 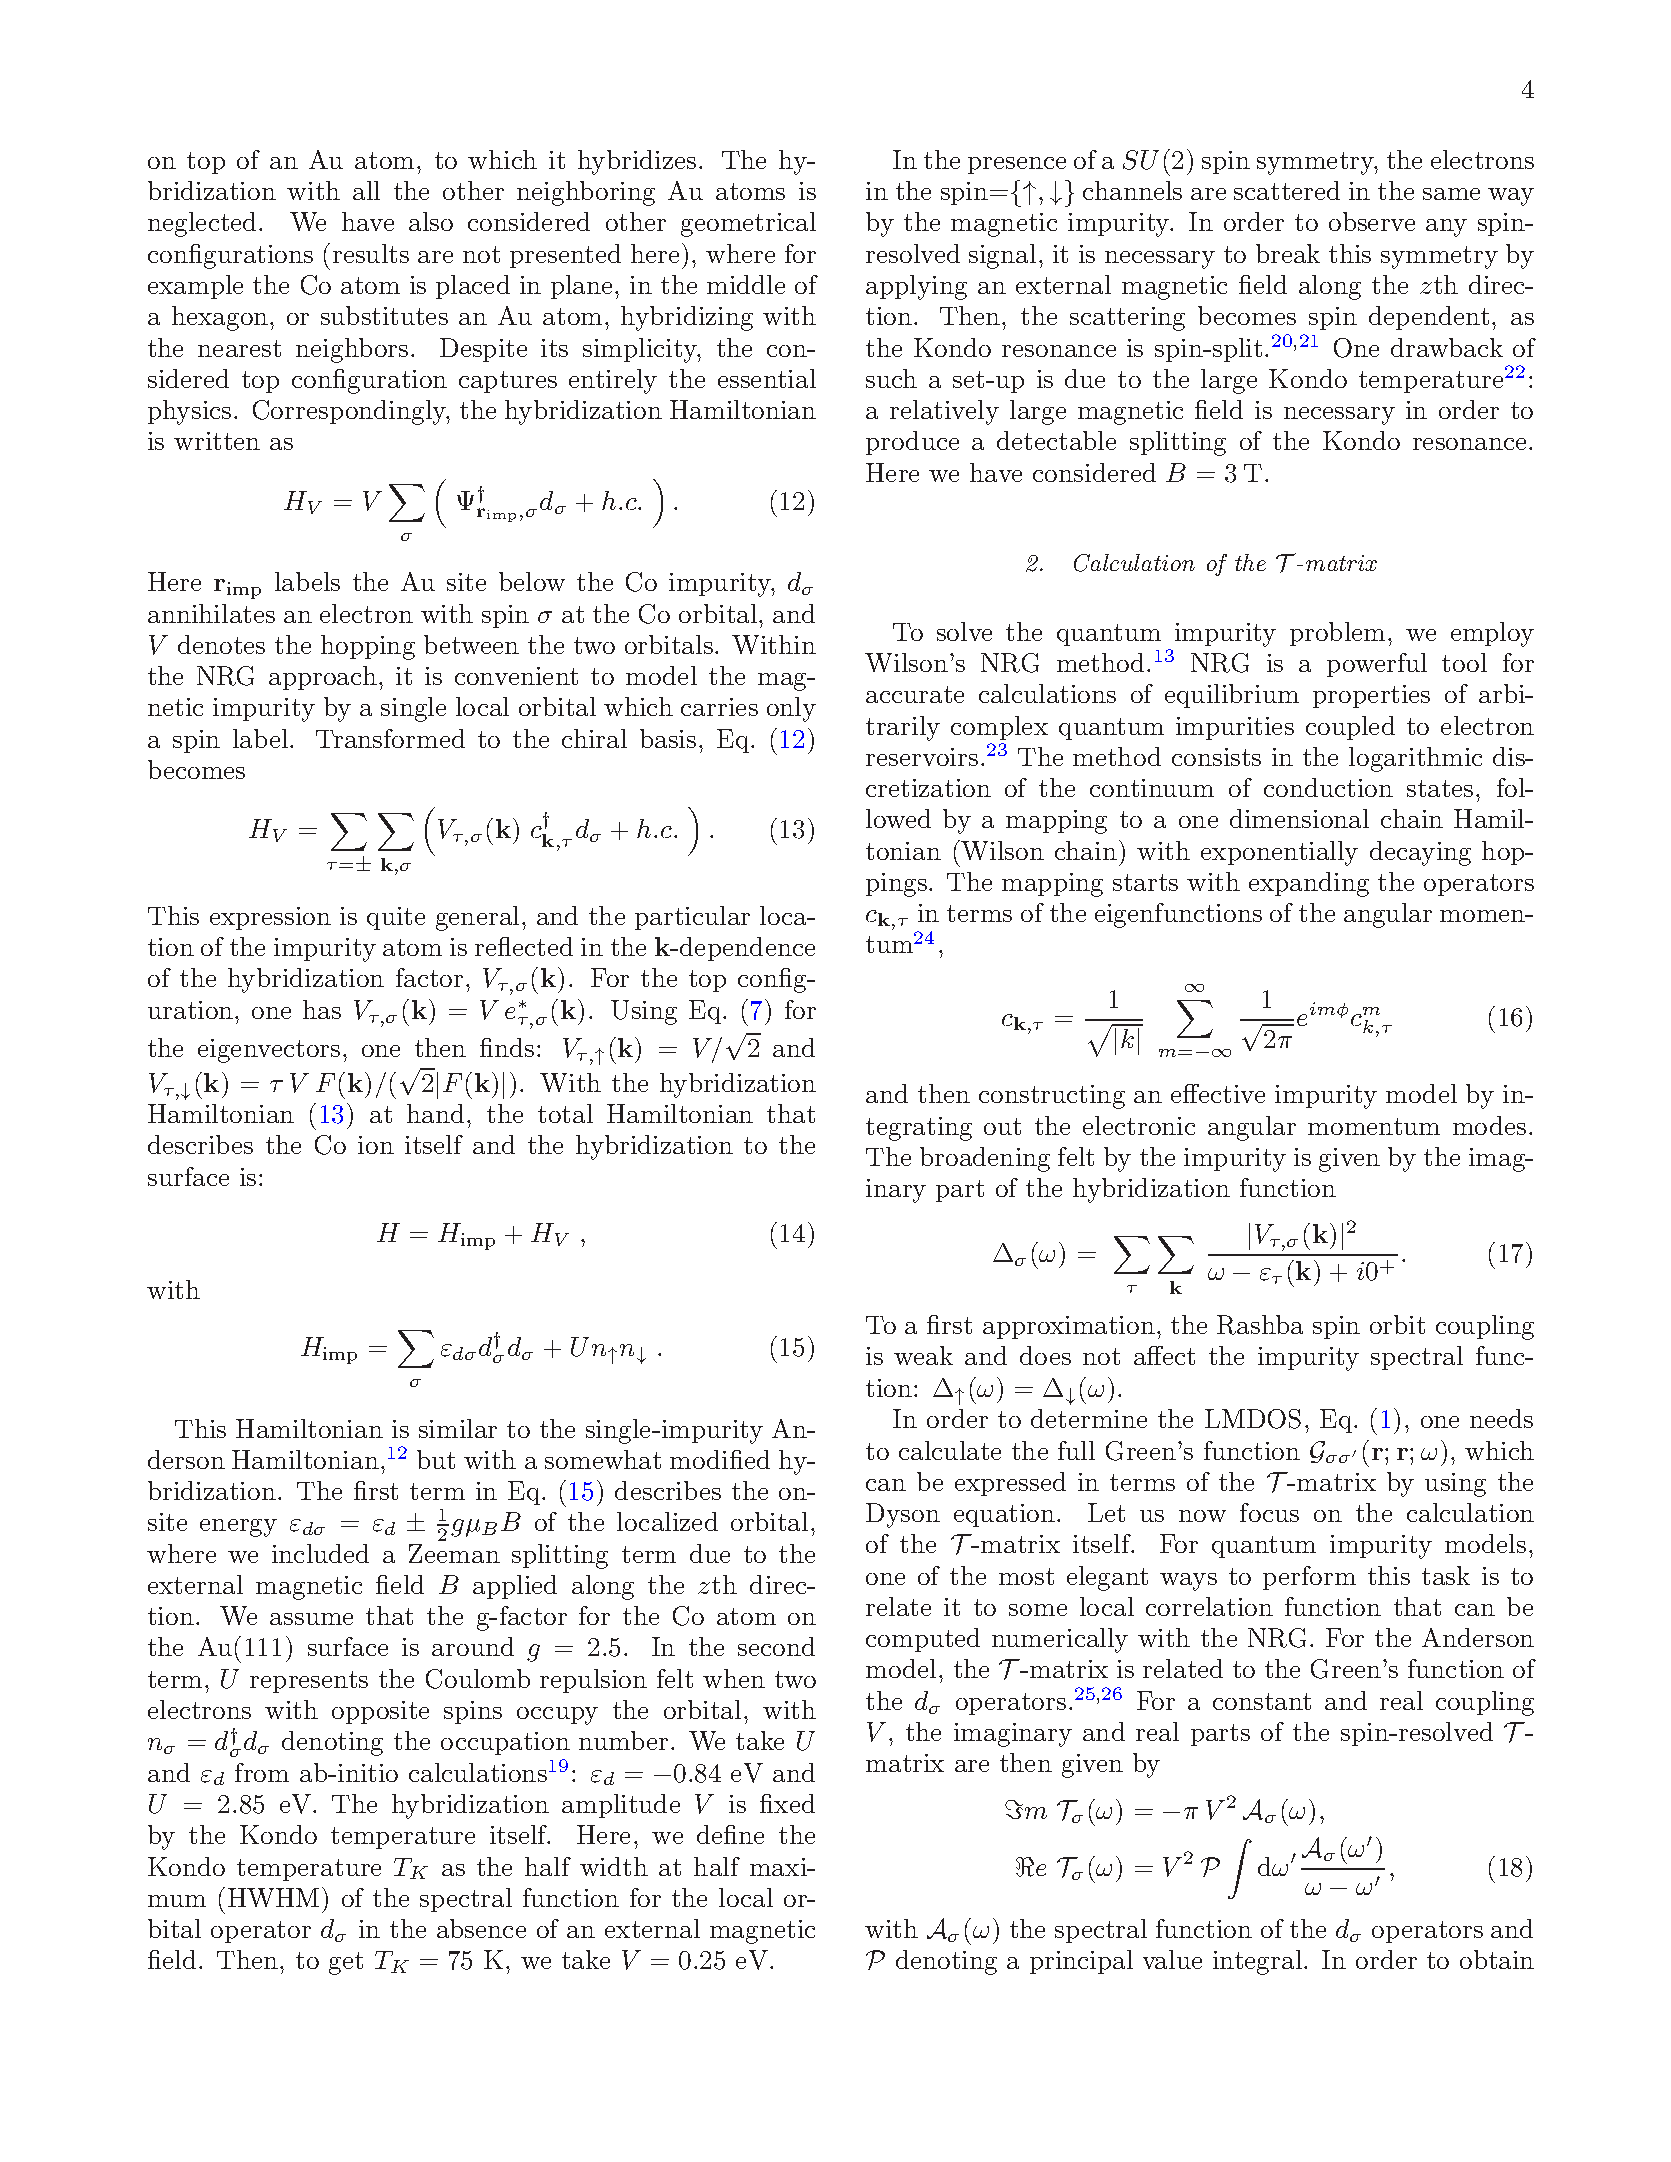 I want to click on integral, so click(x=1259, y=1962).
